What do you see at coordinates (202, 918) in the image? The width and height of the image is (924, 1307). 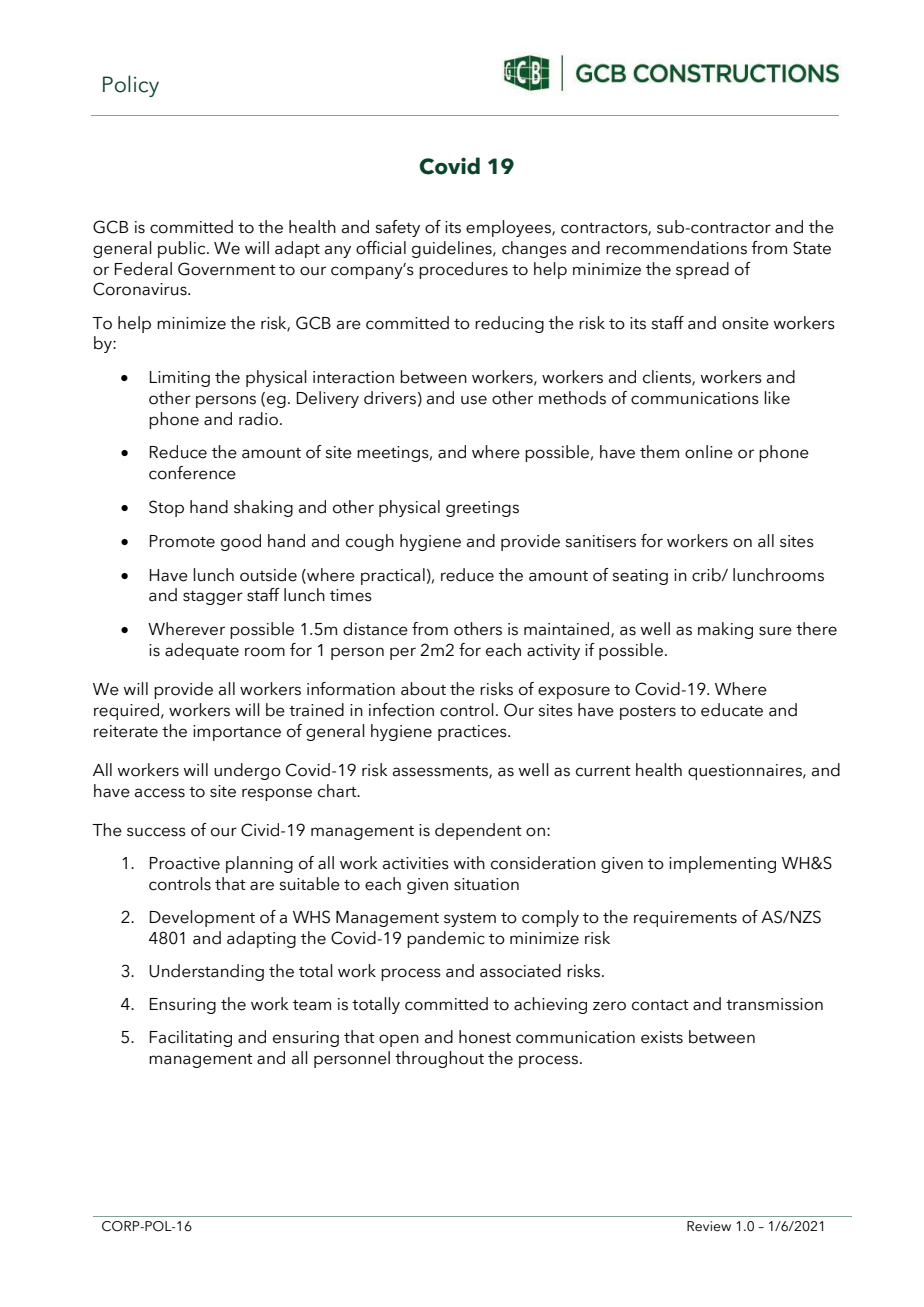 I see `Development` at bounding box center [202, 918].
